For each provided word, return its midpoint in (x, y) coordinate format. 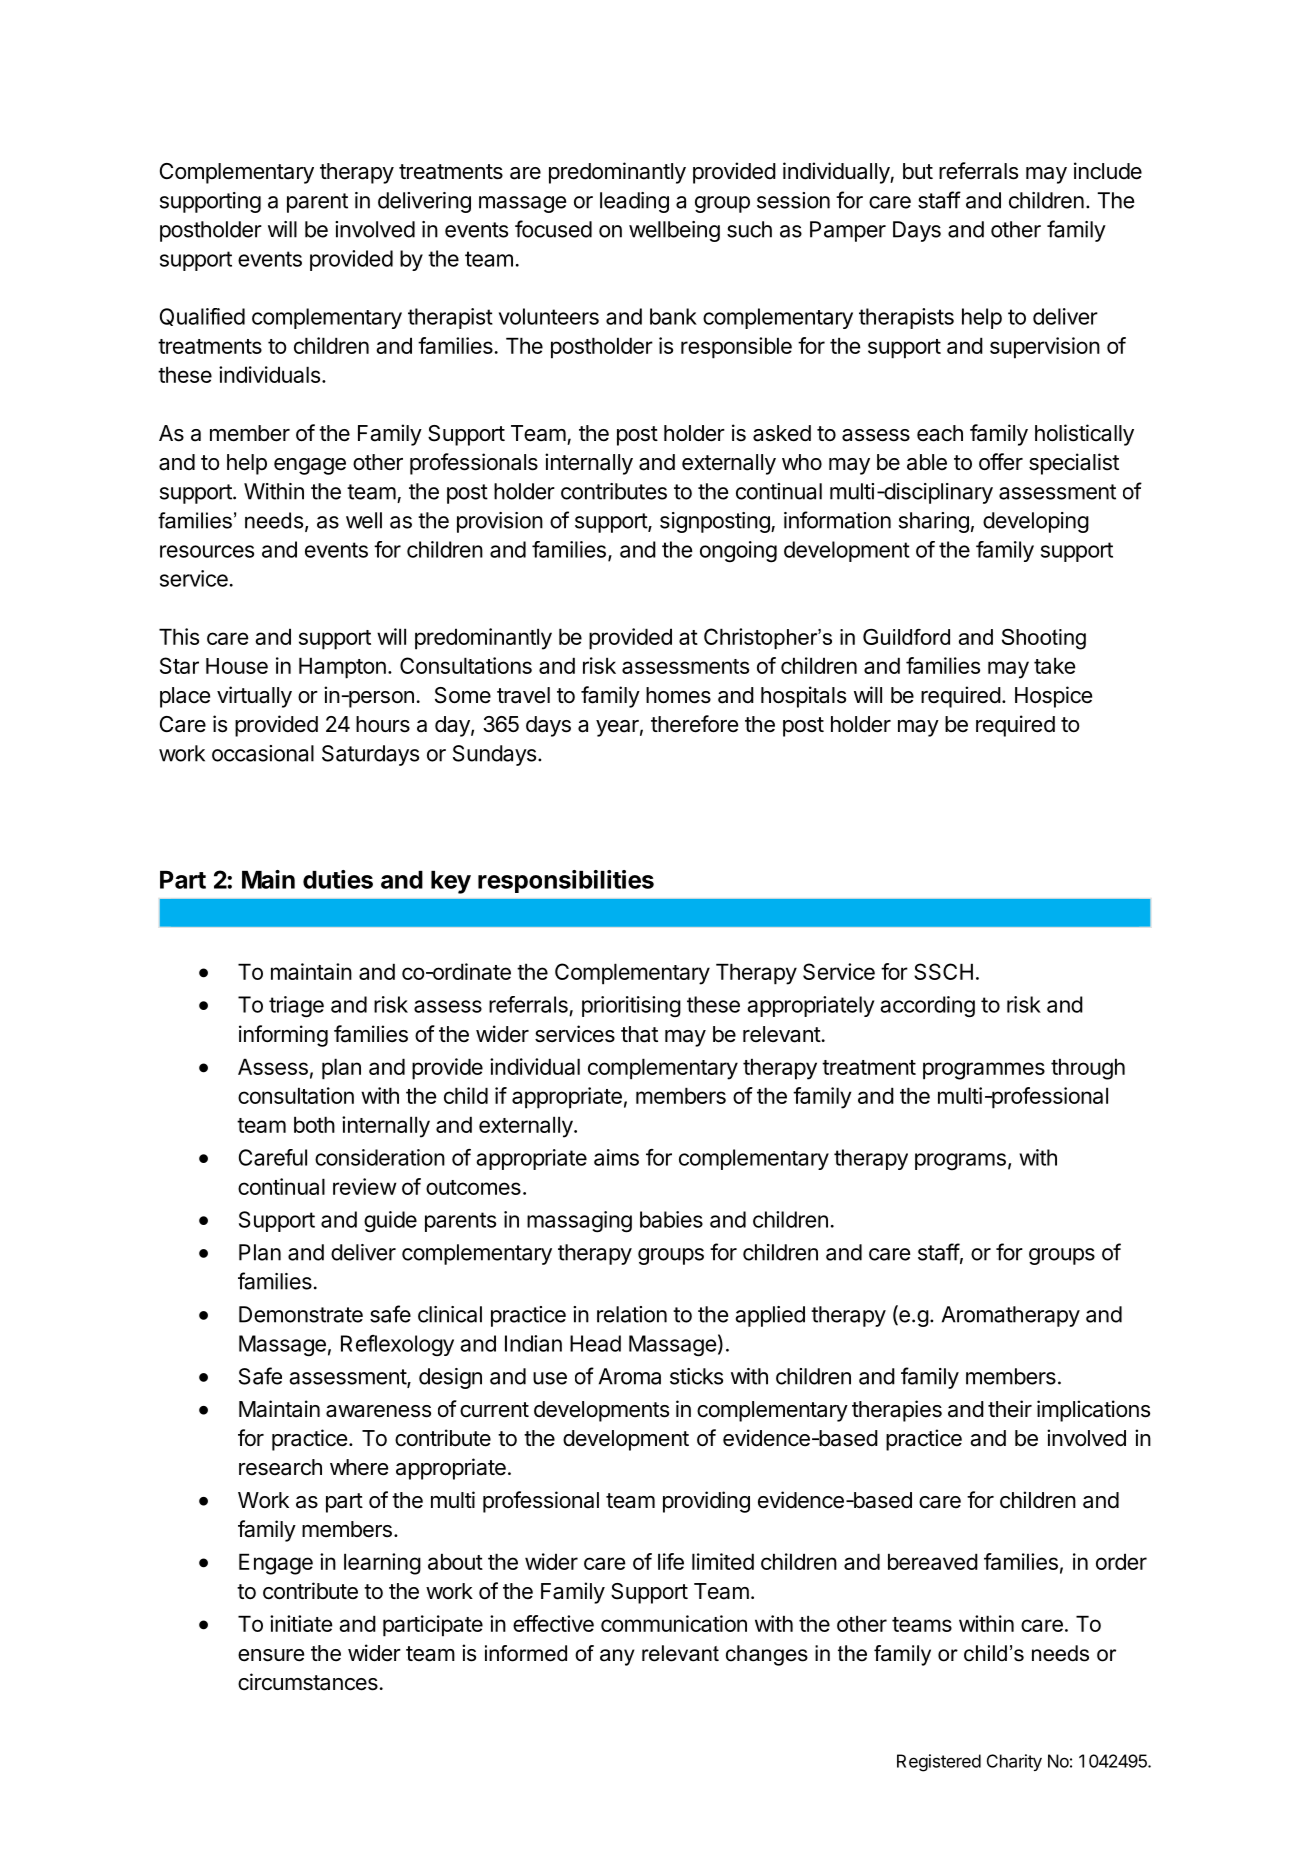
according (927, 1007)
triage (296, 1007)
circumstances (308, 1682)
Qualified (202, 317)
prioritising (631, 1006)
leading (634, 202)
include (1108, 171)
